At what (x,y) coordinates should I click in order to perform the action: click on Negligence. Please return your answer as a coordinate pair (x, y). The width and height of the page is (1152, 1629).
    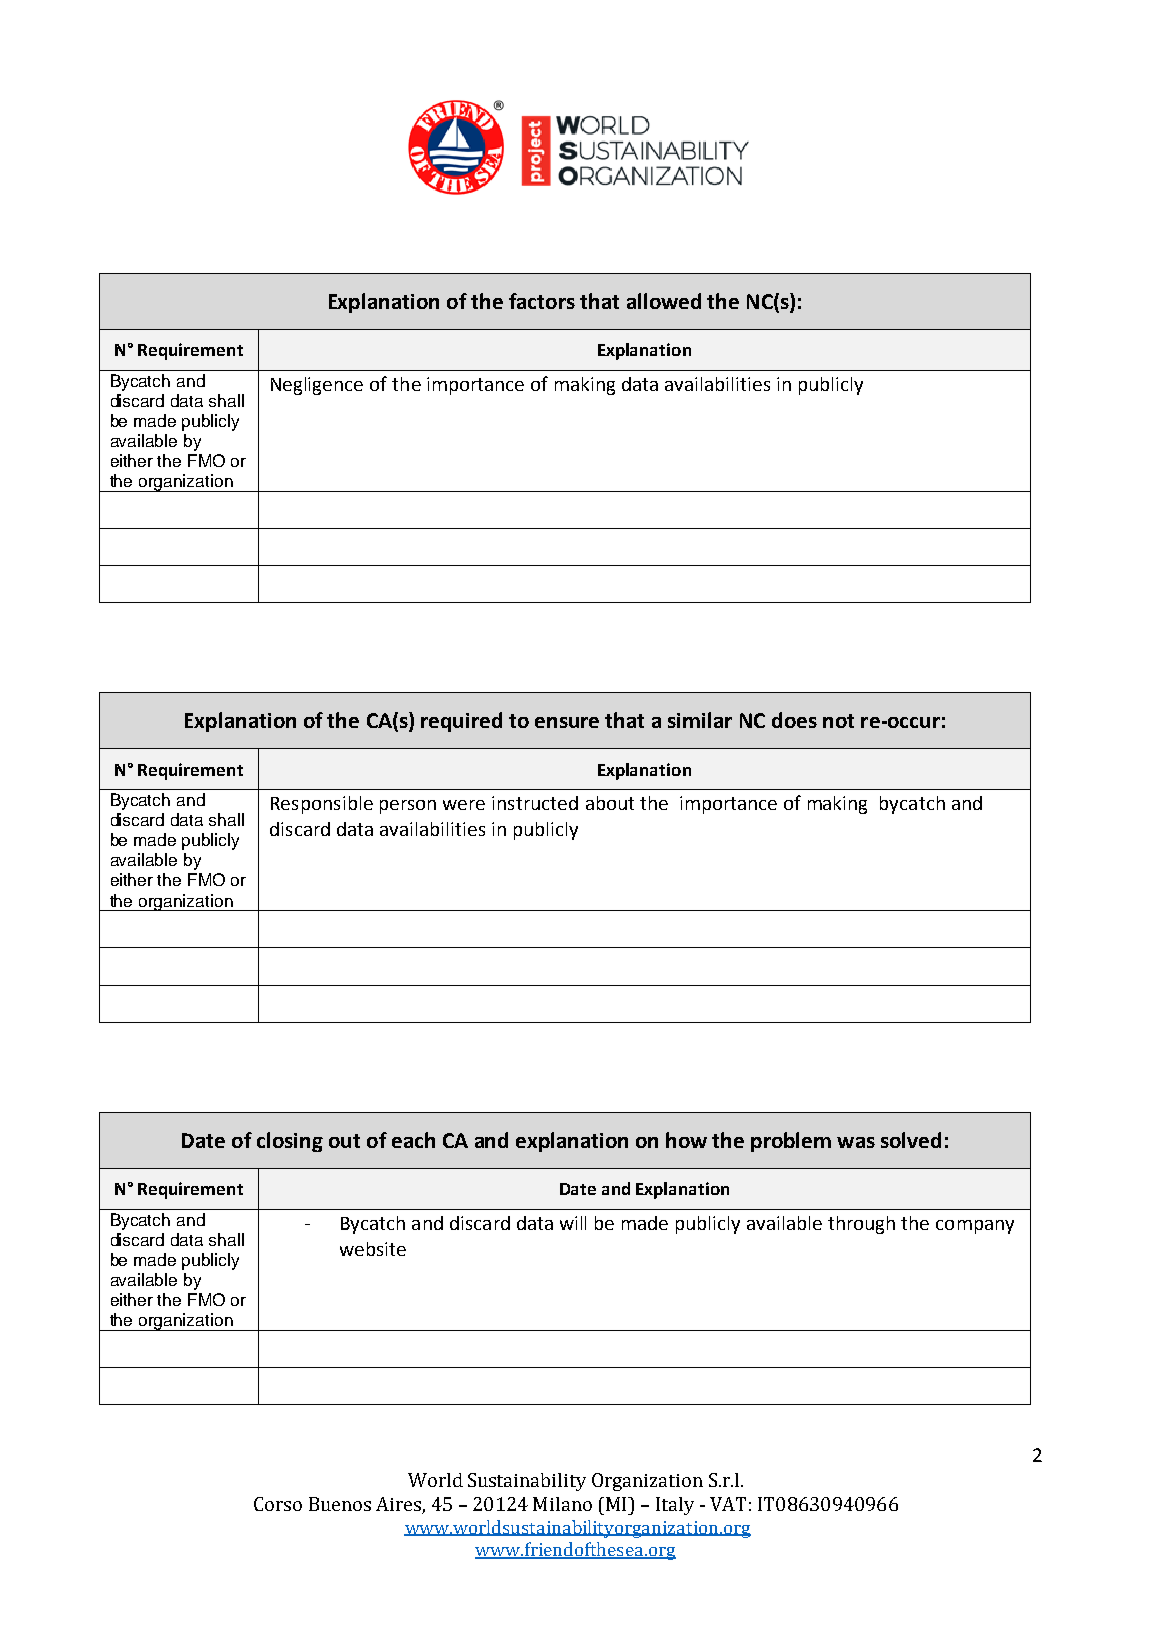
    Looking at the image, I should click on (317, 386).
